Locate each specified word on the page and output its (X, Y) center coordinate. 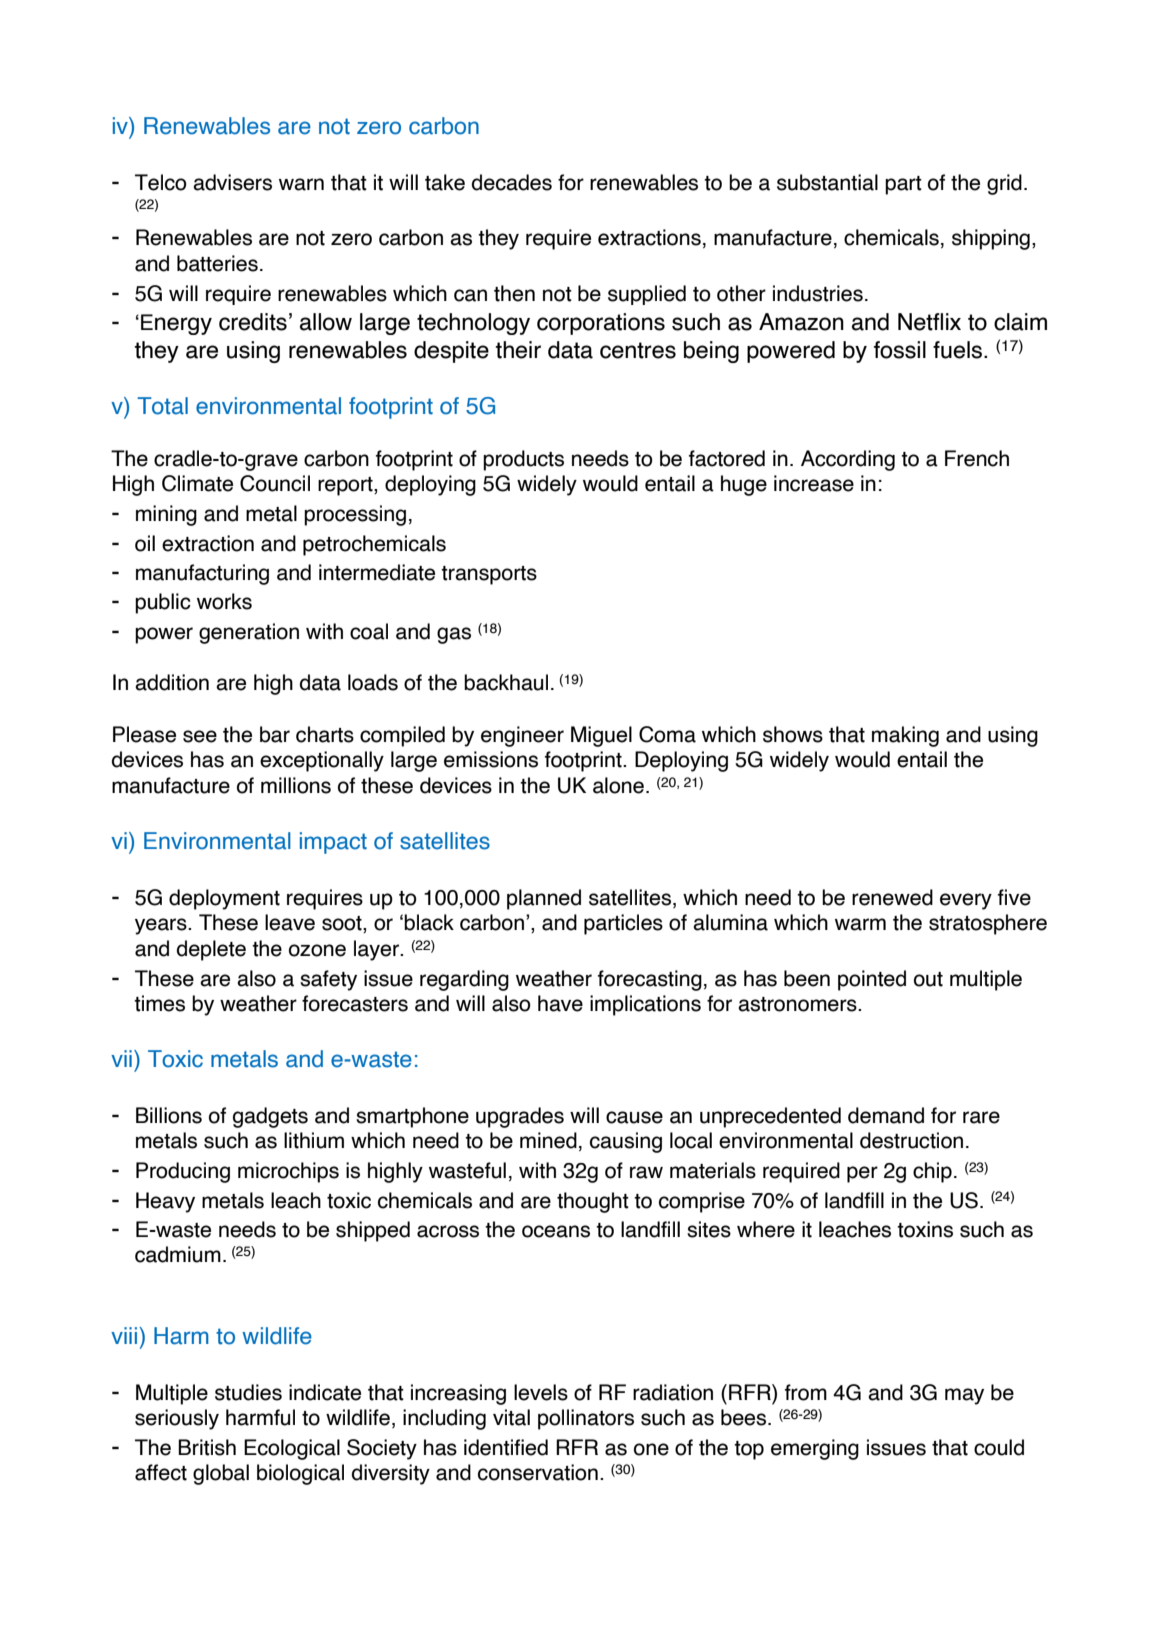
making (905, 736)
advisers (232, 182)
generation (249, 633)
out (928, 979)
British (207, 1447)
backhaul (506, 682)
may (964, 1396)
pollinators (586, 1419)
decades (512, 182)
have (560, 1003)
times (159, 1003)
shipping (991, 239)
